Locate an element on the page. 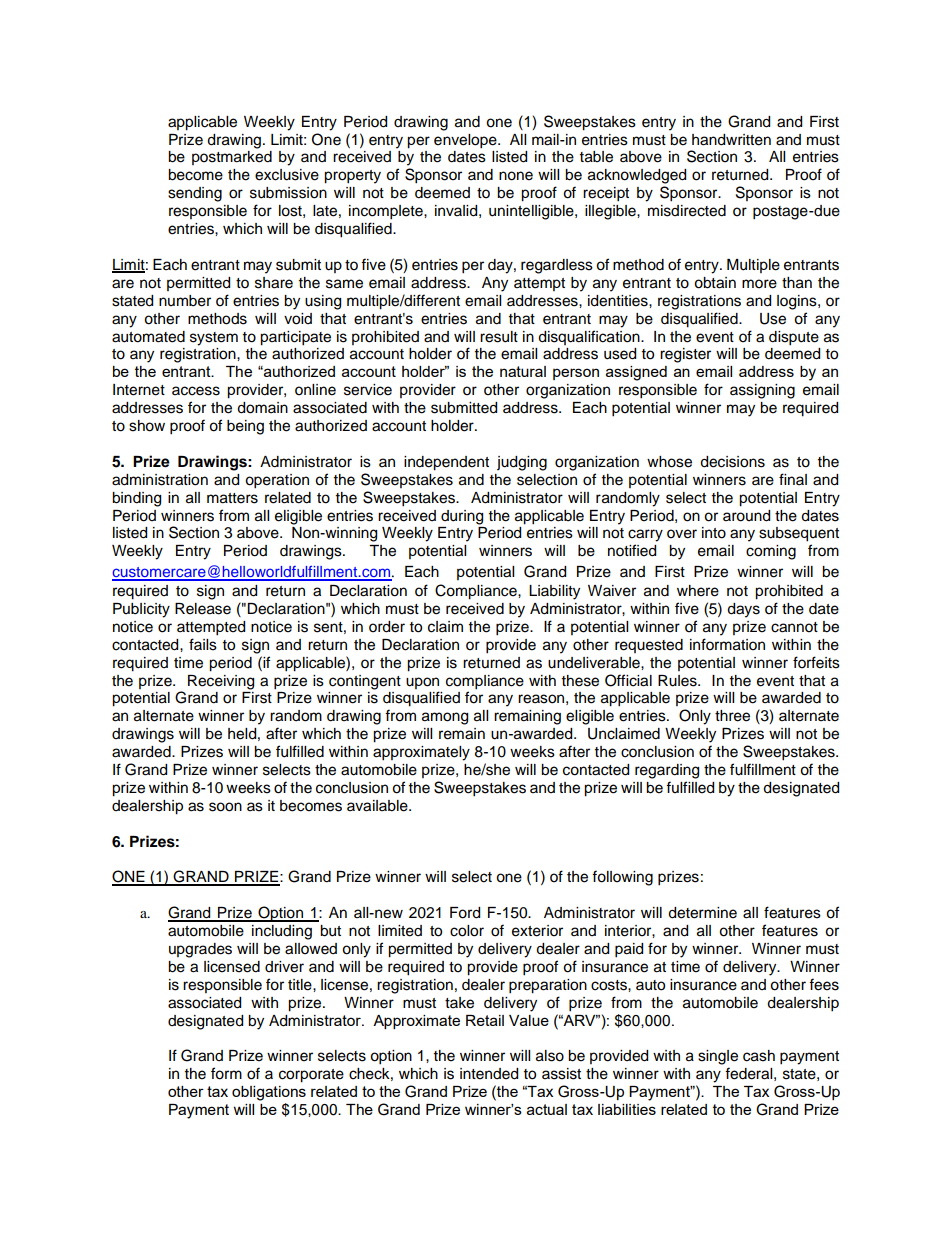 Image resolution: width=952 pixels, height=1233 pixels. obligations is located at coordinates (269, 1093).
